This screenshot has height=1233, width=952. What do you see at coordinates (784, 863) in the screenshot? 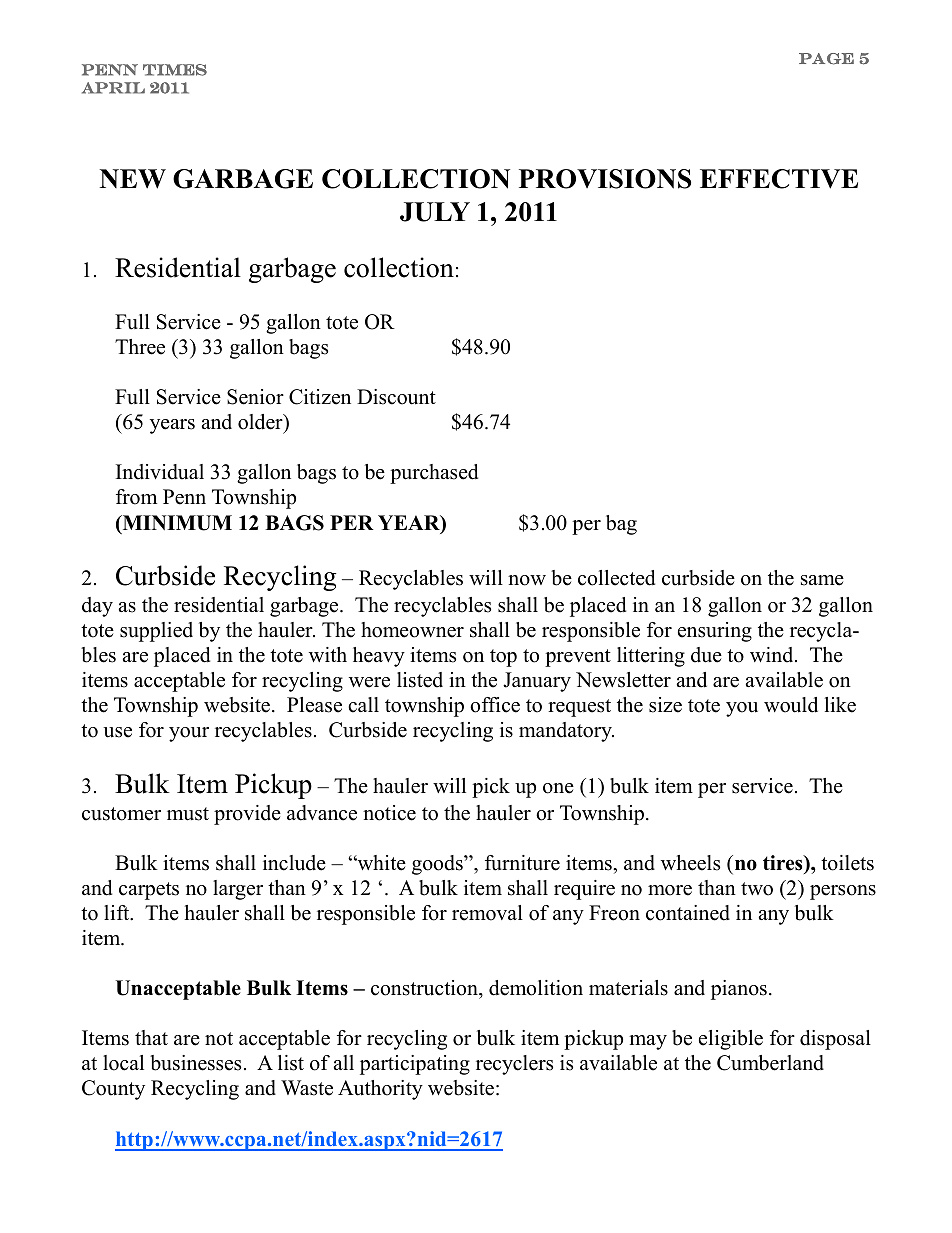
I see `tires` at bounding box center [784, 863].
